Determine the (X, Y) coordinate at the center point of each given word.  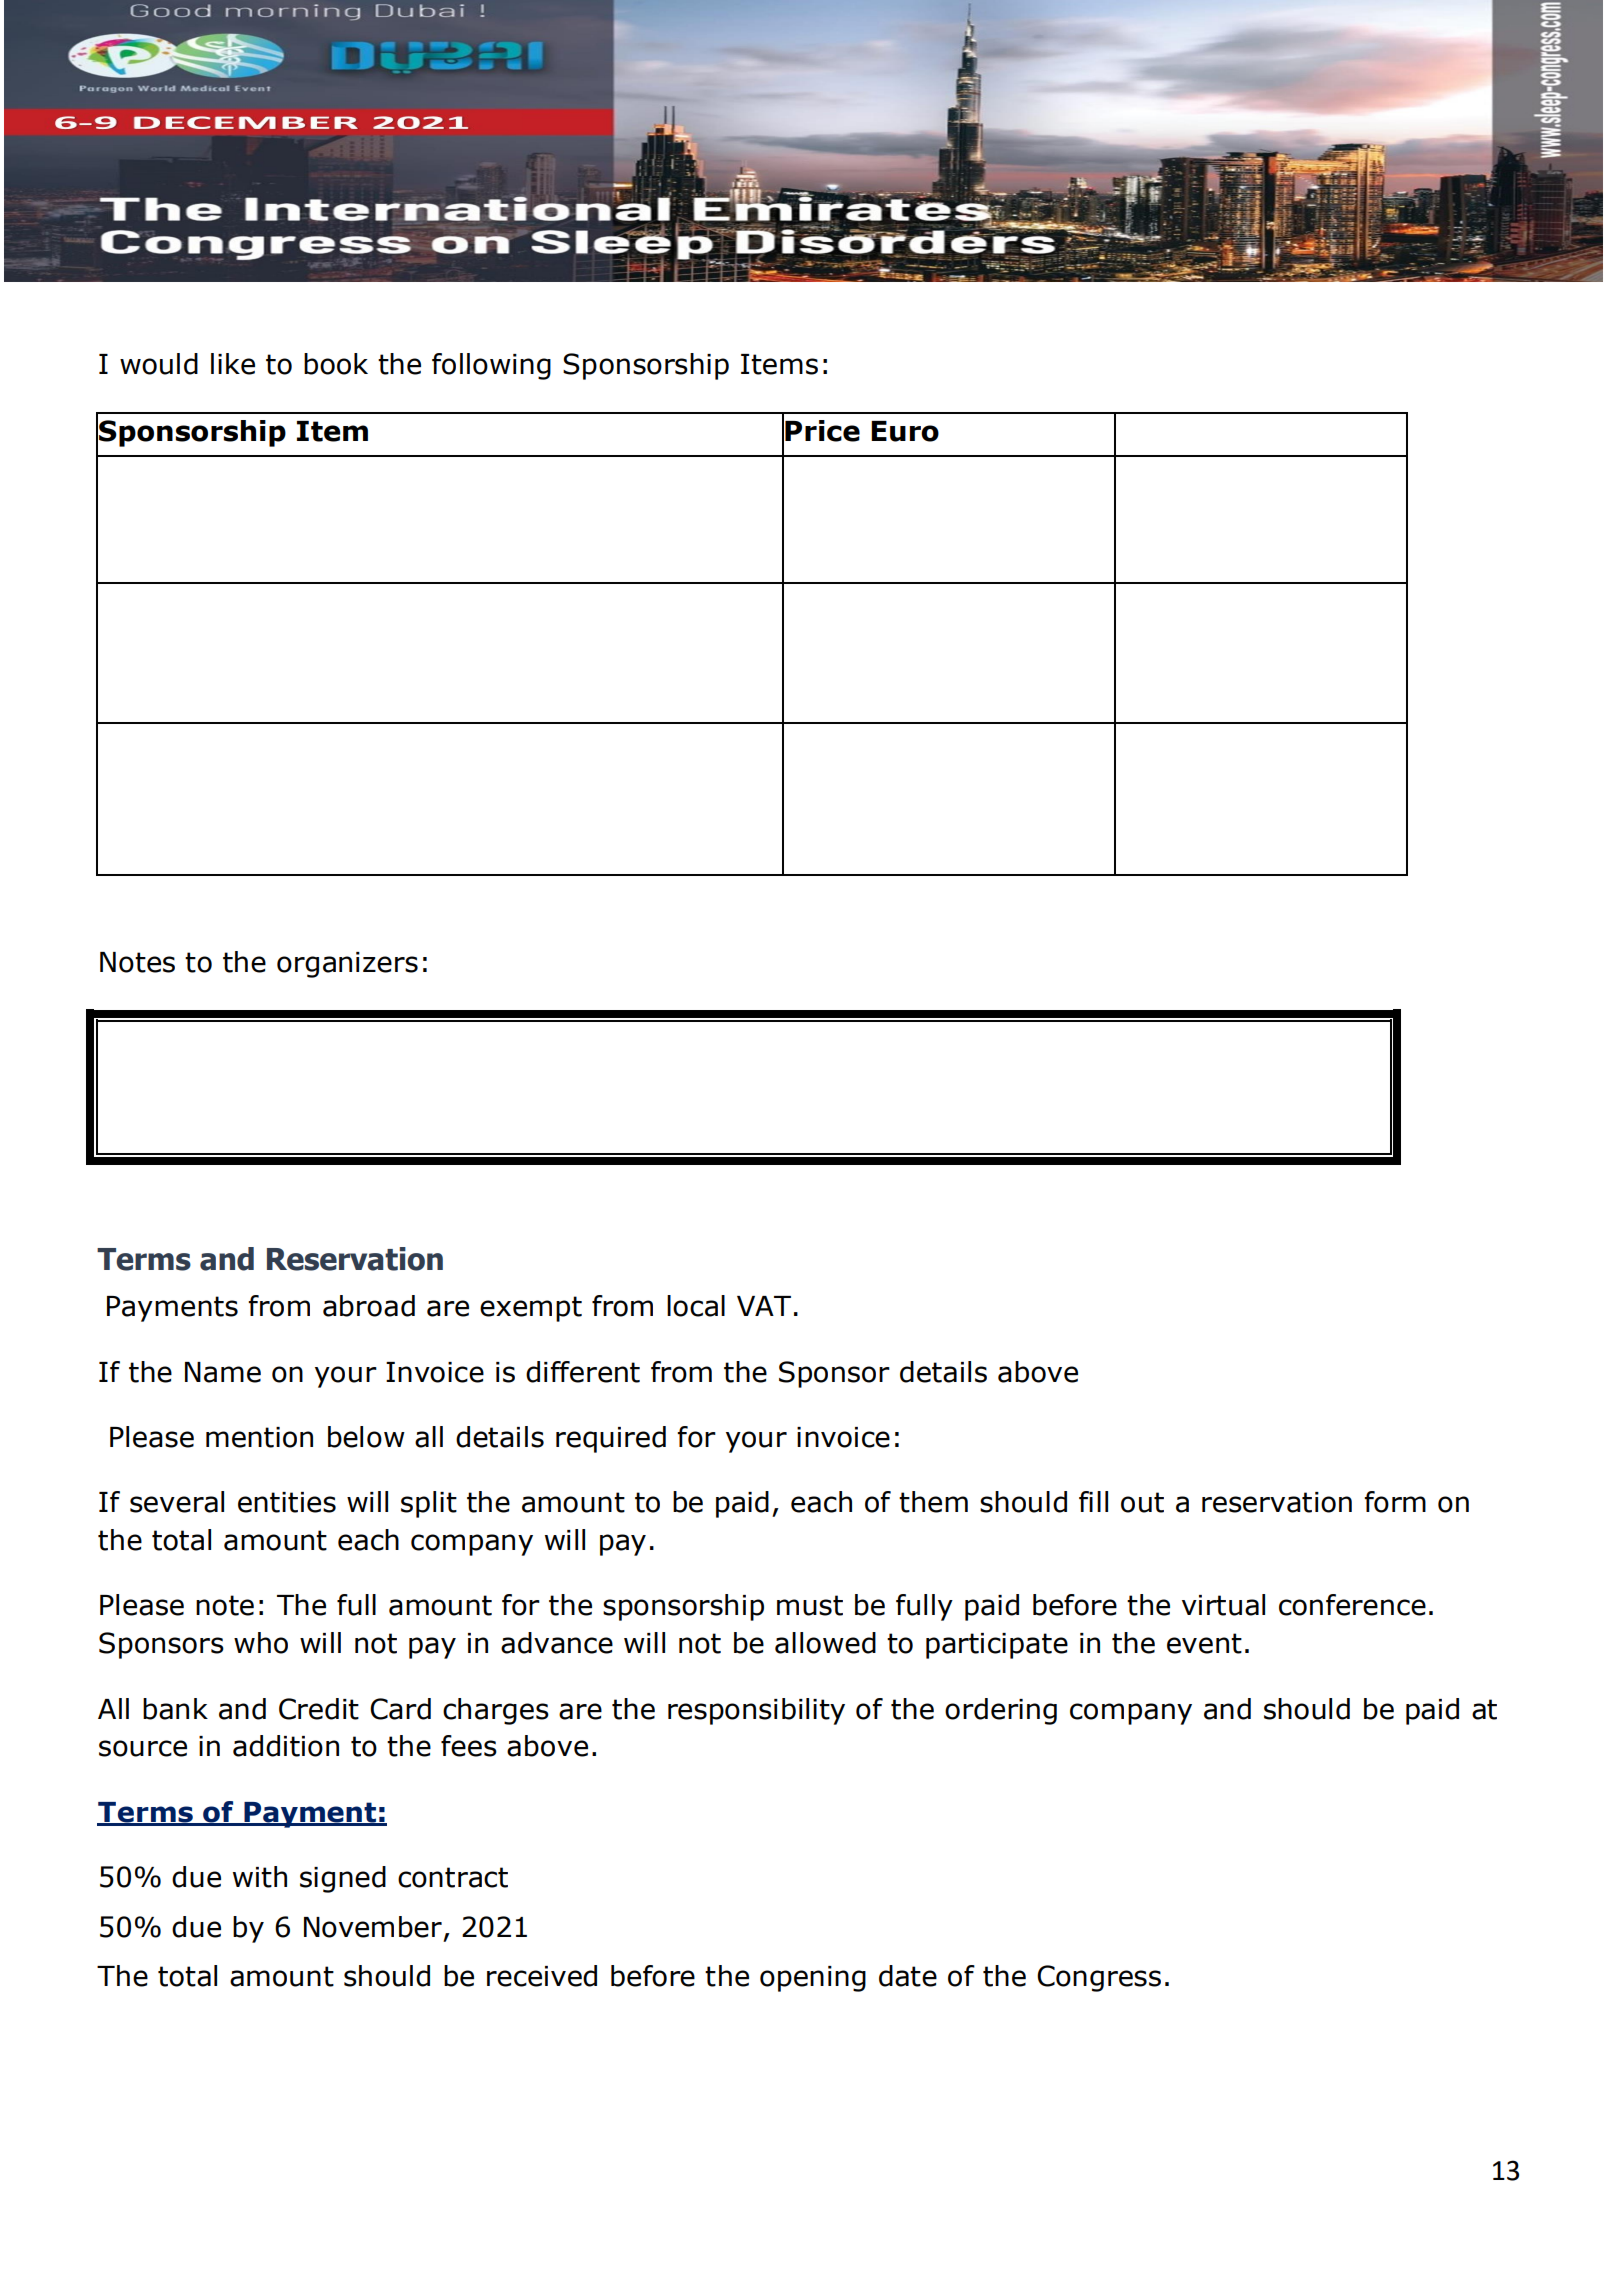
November (373, 1927)
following (491, 366)
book (336, 364)
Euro (905, 431)
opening (813, 1979)
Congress (1099, 1978)
